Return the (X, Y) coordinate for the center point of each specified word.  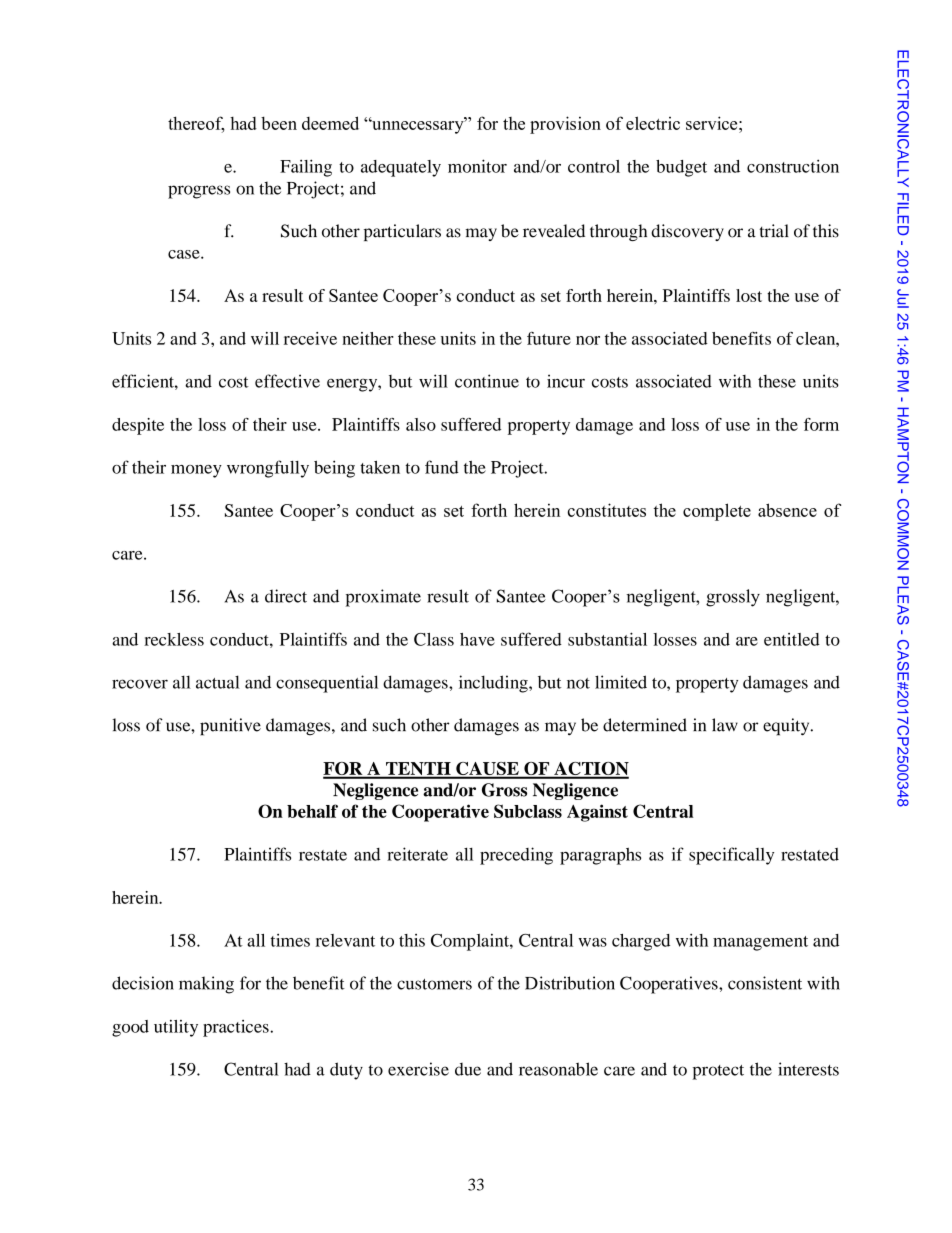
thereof (196, 124)
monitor (477, 166)
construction (793, 166)
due (468, 1069)
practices (237, 1028)
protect (718, 1072)
